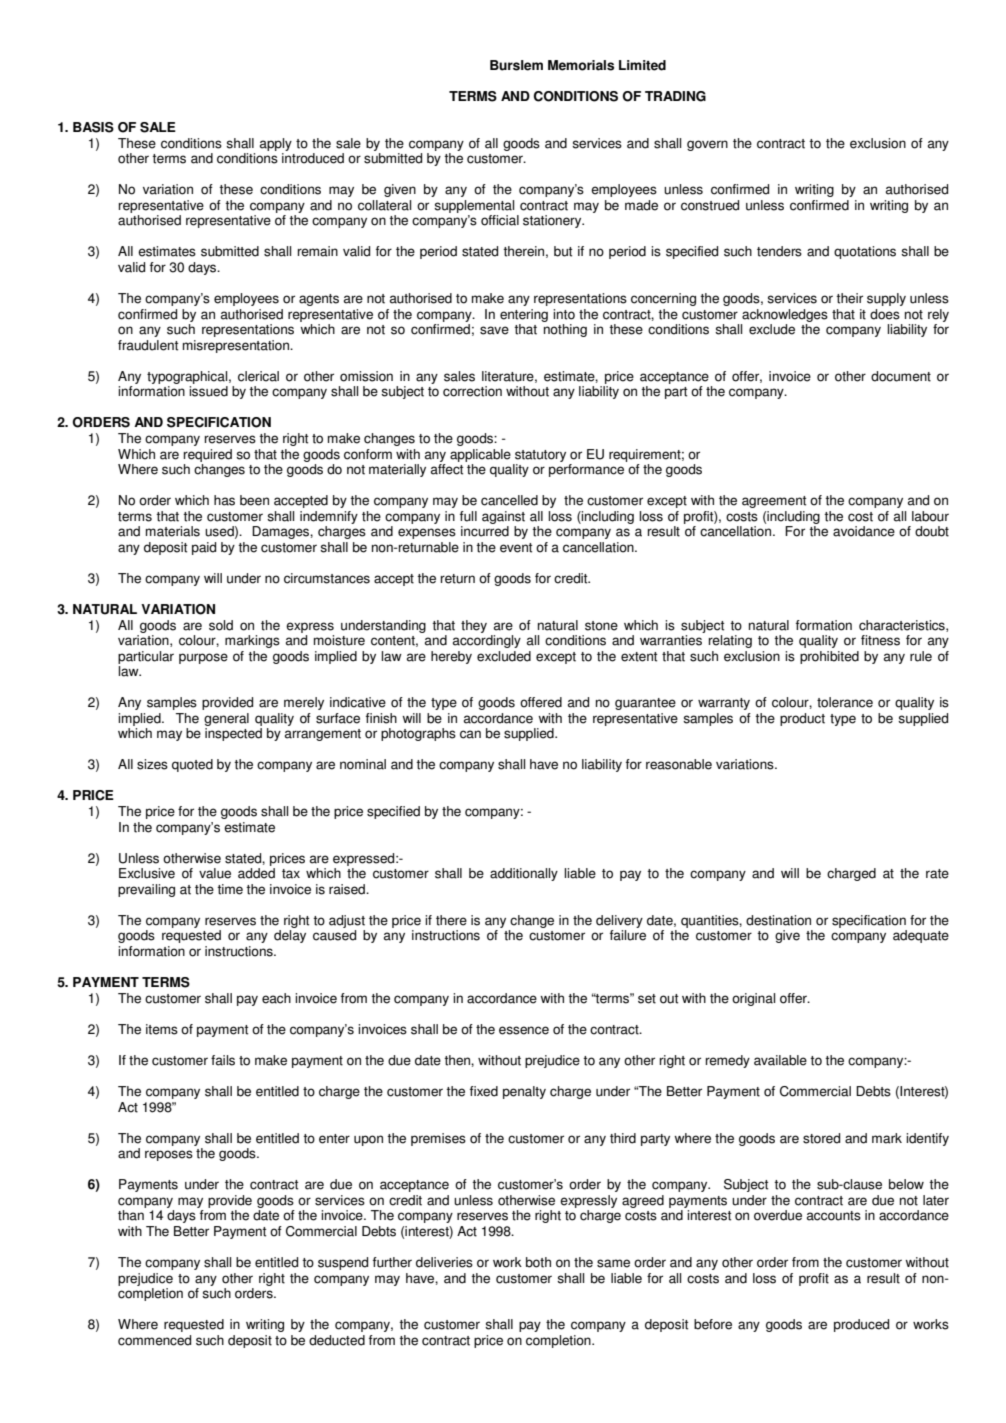  I want to click on govern, so click(707, 145).
